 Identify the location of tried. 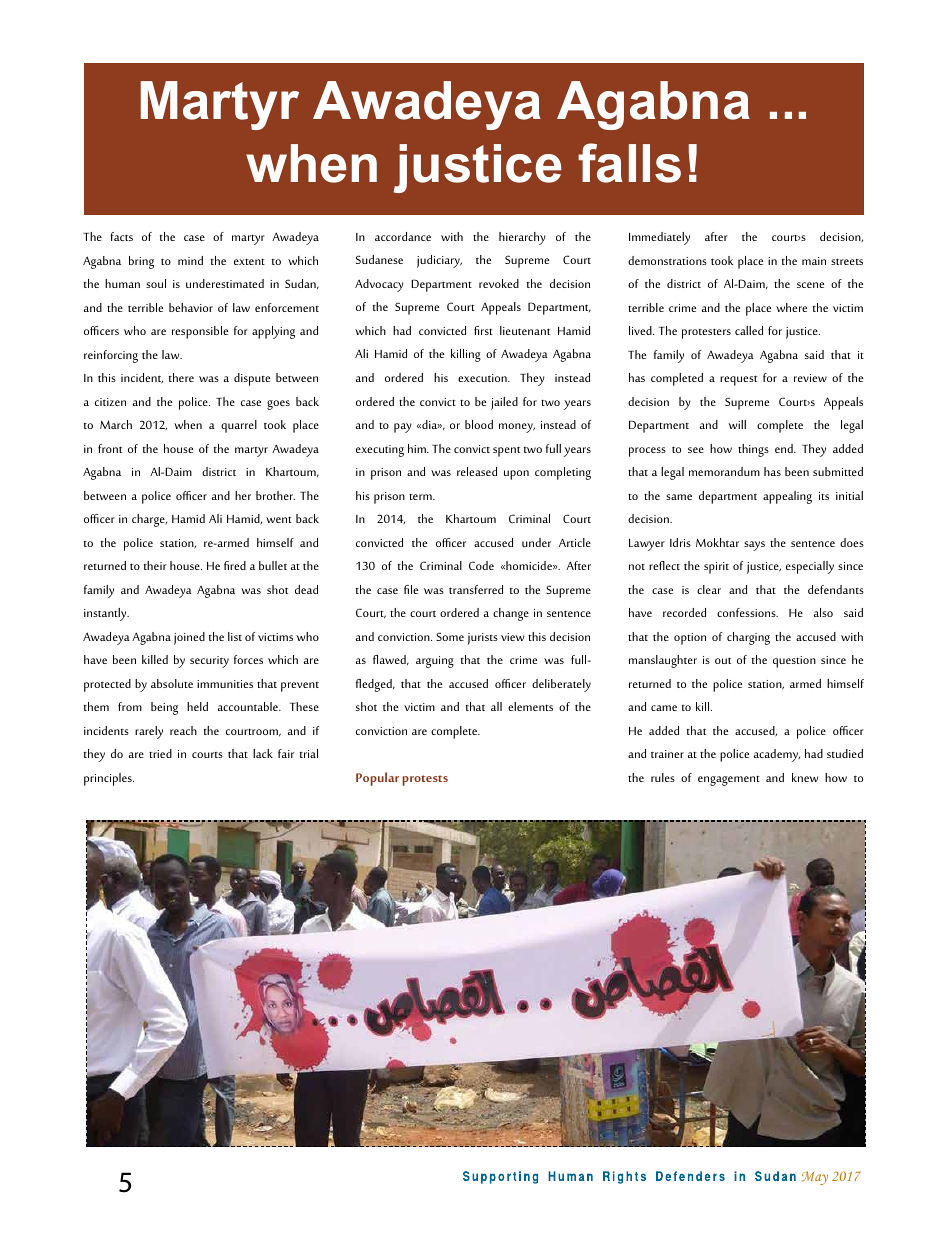
(160, 753).
